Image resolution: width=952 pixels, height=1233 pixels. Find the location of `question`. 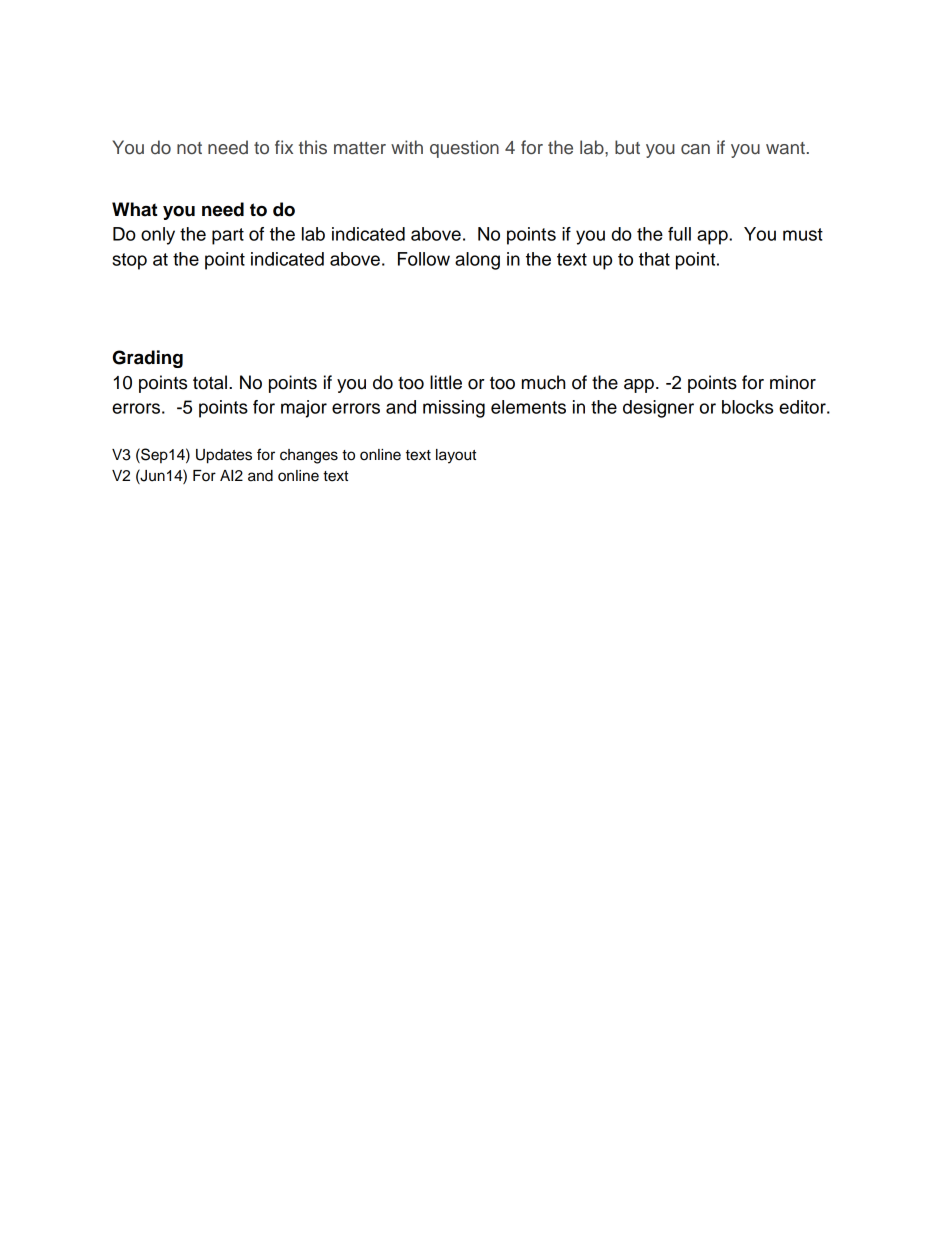

question is located at coordinates (464, 149).
